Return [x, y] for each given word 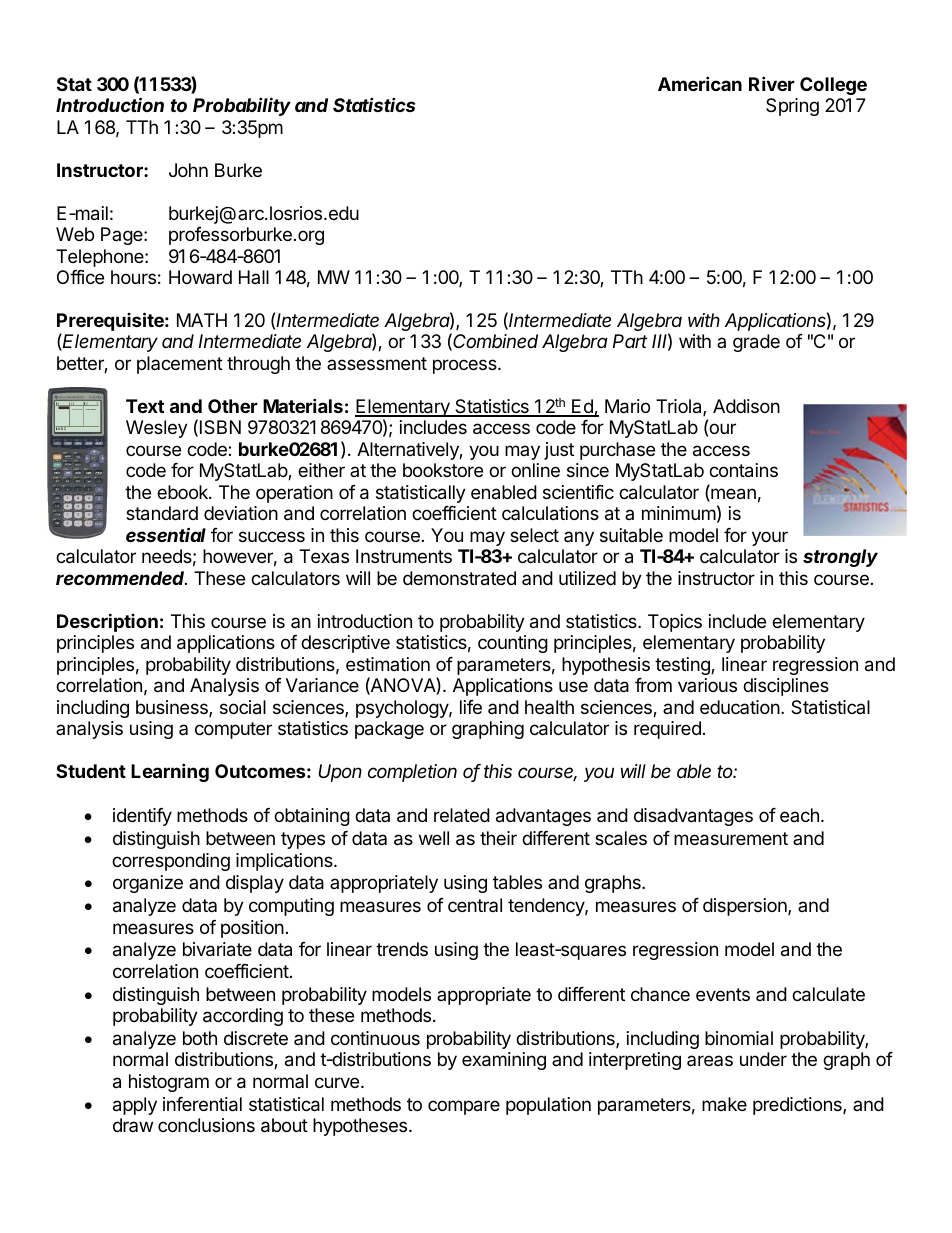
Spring [792, 107]
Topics [675, 623]
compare [464, 1107]
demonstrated [459, 578]
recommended [121, 578]
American [700, 83]
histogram [169, 1083]
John [188, 170]
